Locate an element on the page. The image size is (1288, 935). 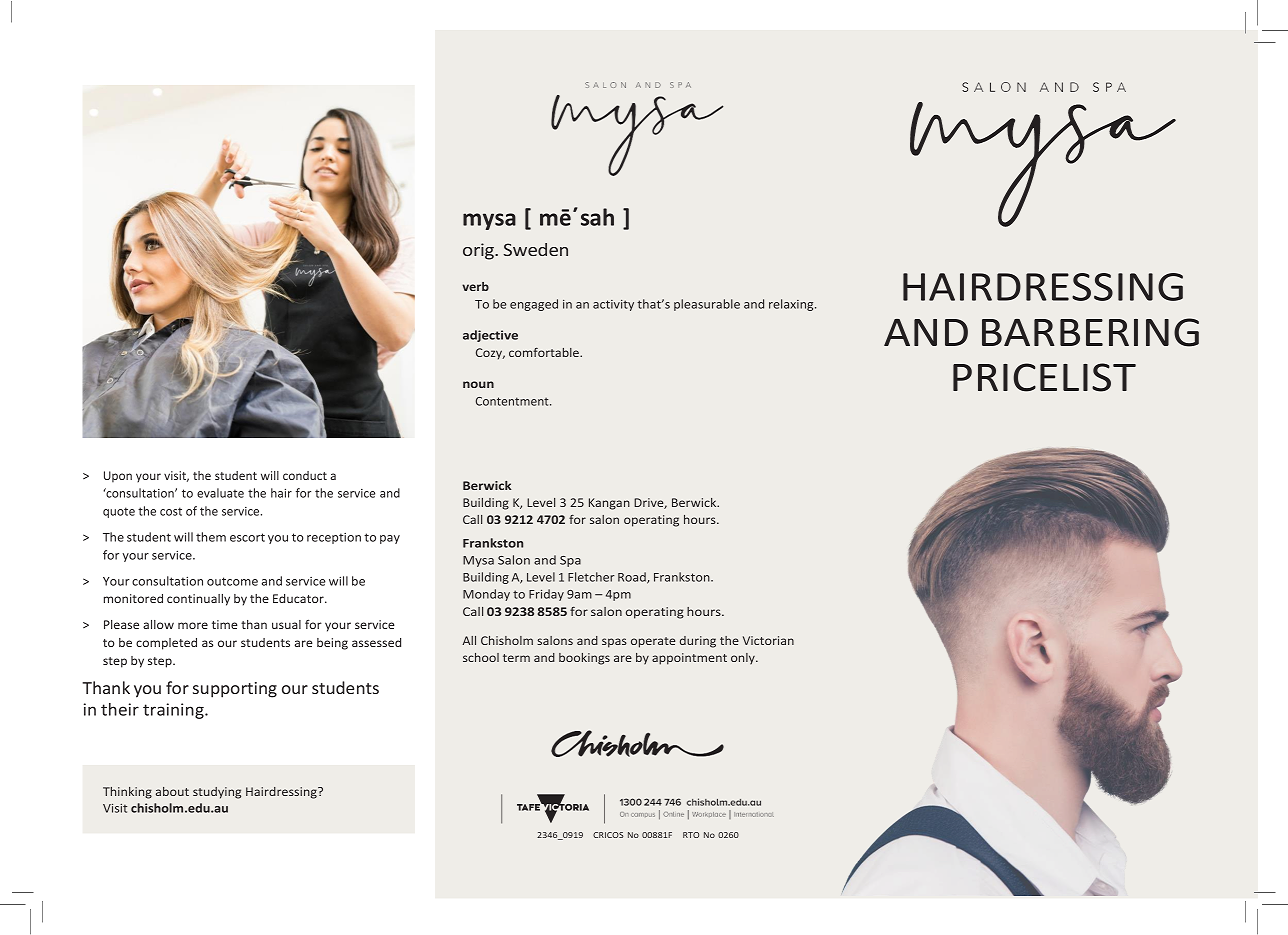
Sweden is located at coordinates (535, 249).
